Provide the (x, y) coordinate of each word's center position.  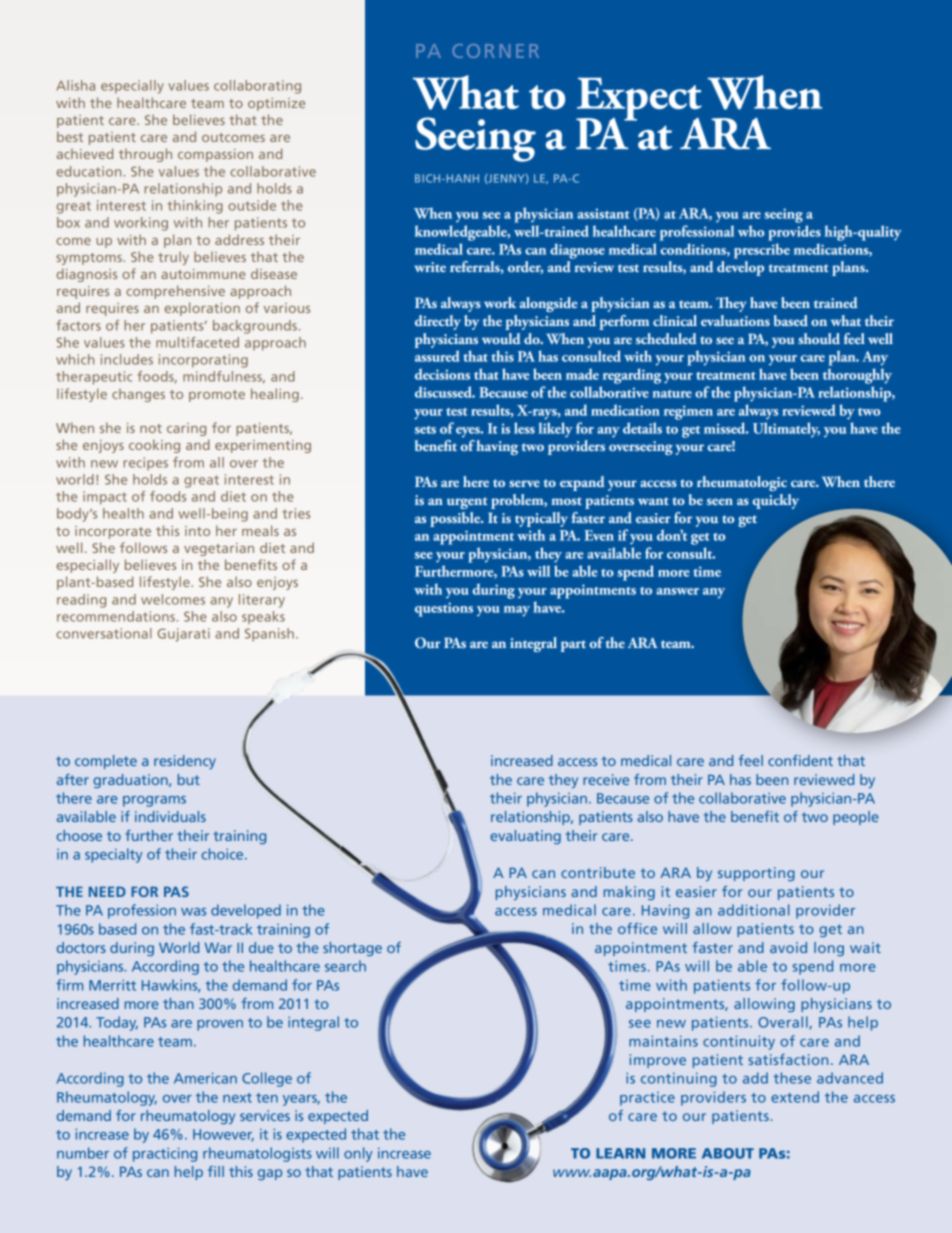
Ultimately (786, 430)
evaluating (525, 837)
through (145, 155)
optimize (276, 104)
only (358, 1154)
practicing (165, 1155)
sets (425, 430)
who (751, 231)
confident (800, 760)
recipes (145, 463)
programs (154, 801)
